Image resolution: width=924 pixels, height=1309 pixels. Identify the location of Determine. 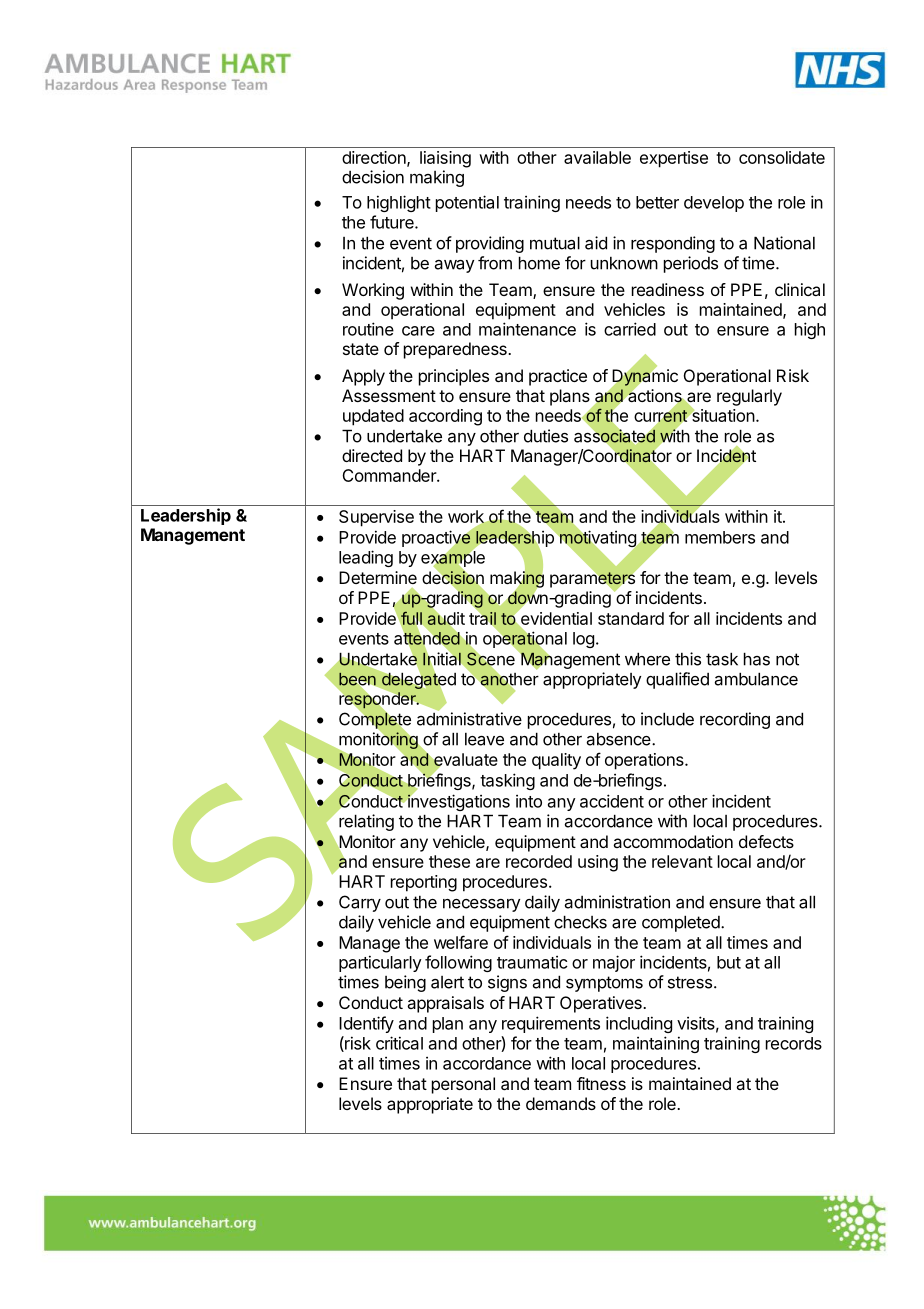
(378, 577).
